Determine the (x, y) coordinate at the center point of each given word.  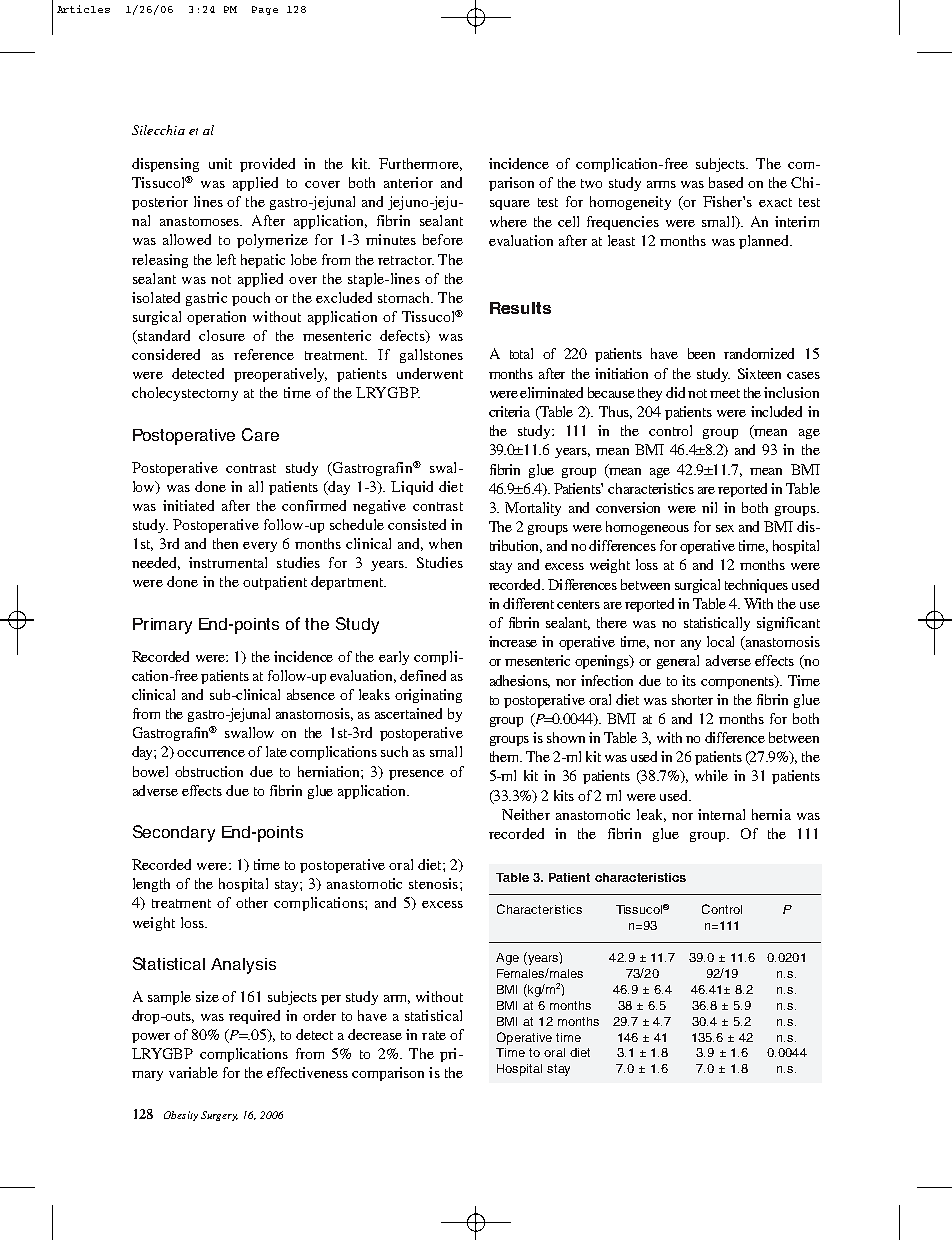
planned (765, 242)
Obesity (181, 1116)
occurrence (211, 753)
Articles (83, 9)
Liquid (412, 488)
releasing (160, 261)
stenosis (433, 883)
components (739, 682)
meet (725, 393)
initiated (188, 505)
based (726, 182)
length (151, 885)
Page (265, 10)
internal (721, 814)
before (443, 239)
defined (423, 675)
